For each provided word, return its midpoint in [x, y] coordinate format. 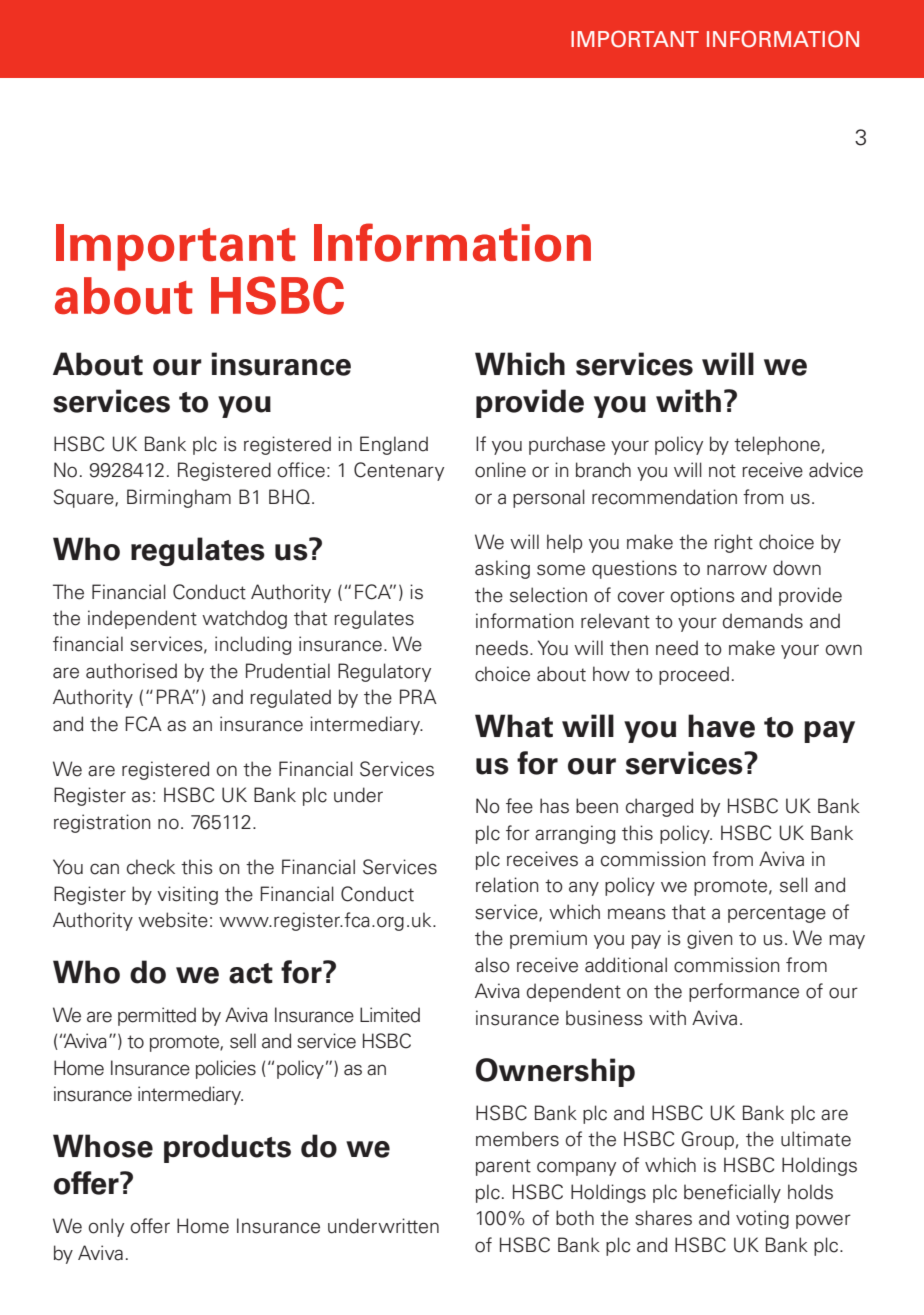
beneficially [732, 1193]
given [710, 939]
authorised [131, 671]
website [173, 920]
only [106, 1227]
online [500, 470]
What [514, 726]
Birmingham [179, 498]
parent [503, 1167]
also [492, 965]
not [722, 471]
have [721, 726]
